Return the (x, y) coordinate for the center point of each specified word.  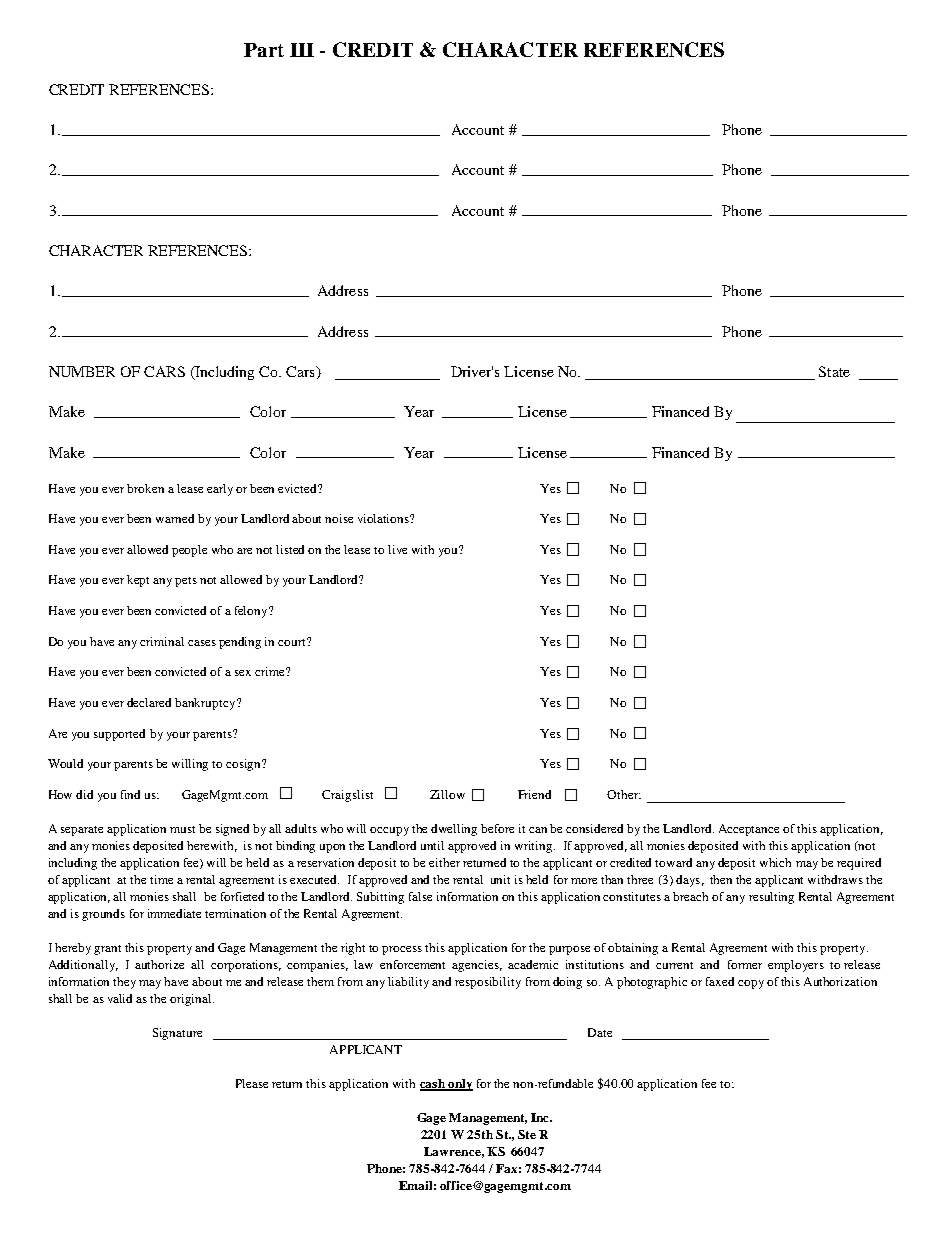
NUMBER (82, 371)
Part (264, 50)
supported (119, 735)
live (397, 549)
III (302, 50)
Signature (177, 1034)
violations (384, 518)
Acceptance (749, 830)
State (834, 371)
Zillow (447, 794)
